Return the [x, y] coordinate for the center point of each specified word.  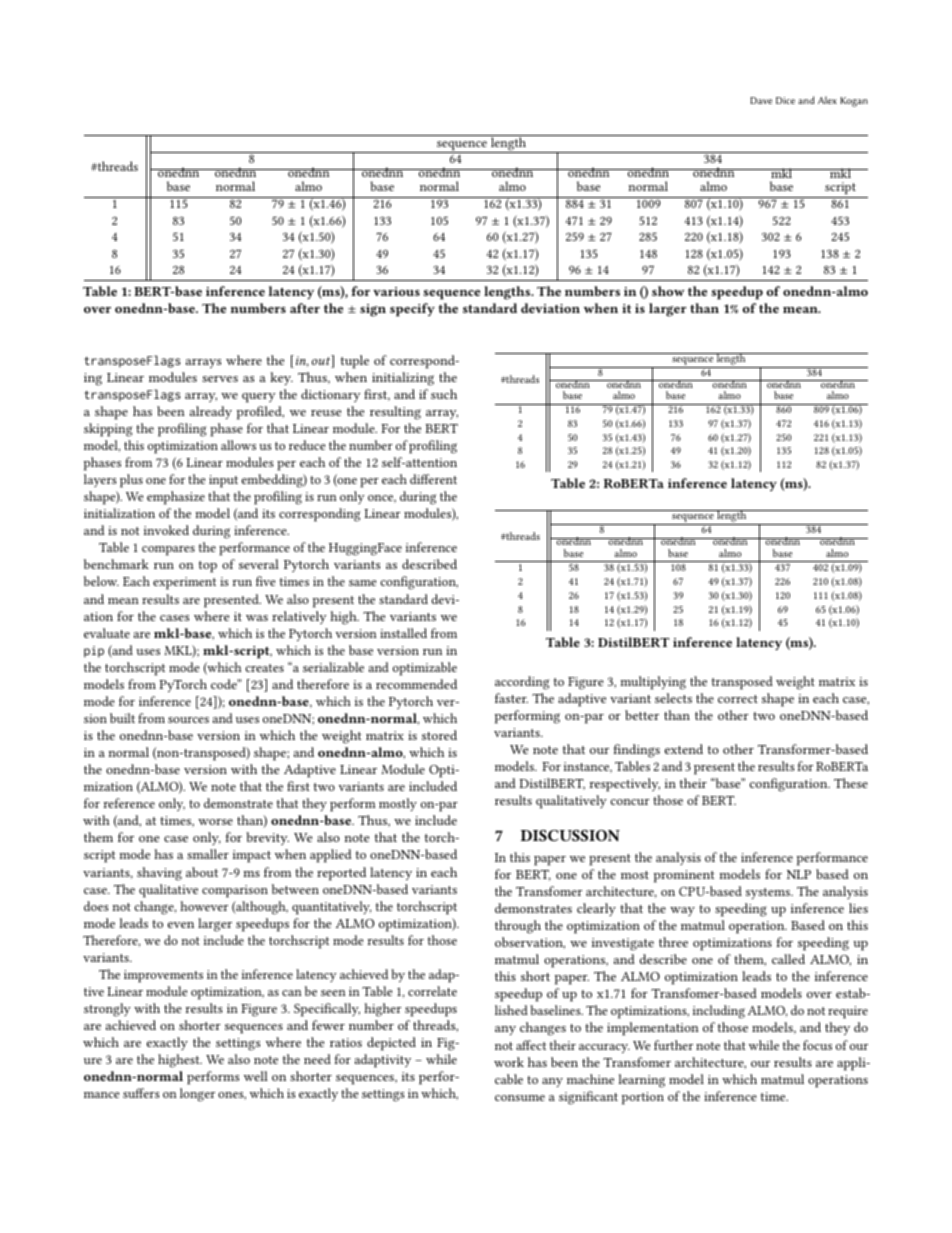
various [396, 291]
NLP [799, 874]
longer [197, 1095]
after [305, 308]
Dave [761, 100]
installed [403, 633]
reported [341, 874]
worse [215, 822]
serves [220, 379]
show [668, 291]
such [444, 394]
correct [738, 699]
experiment [184, 583]
